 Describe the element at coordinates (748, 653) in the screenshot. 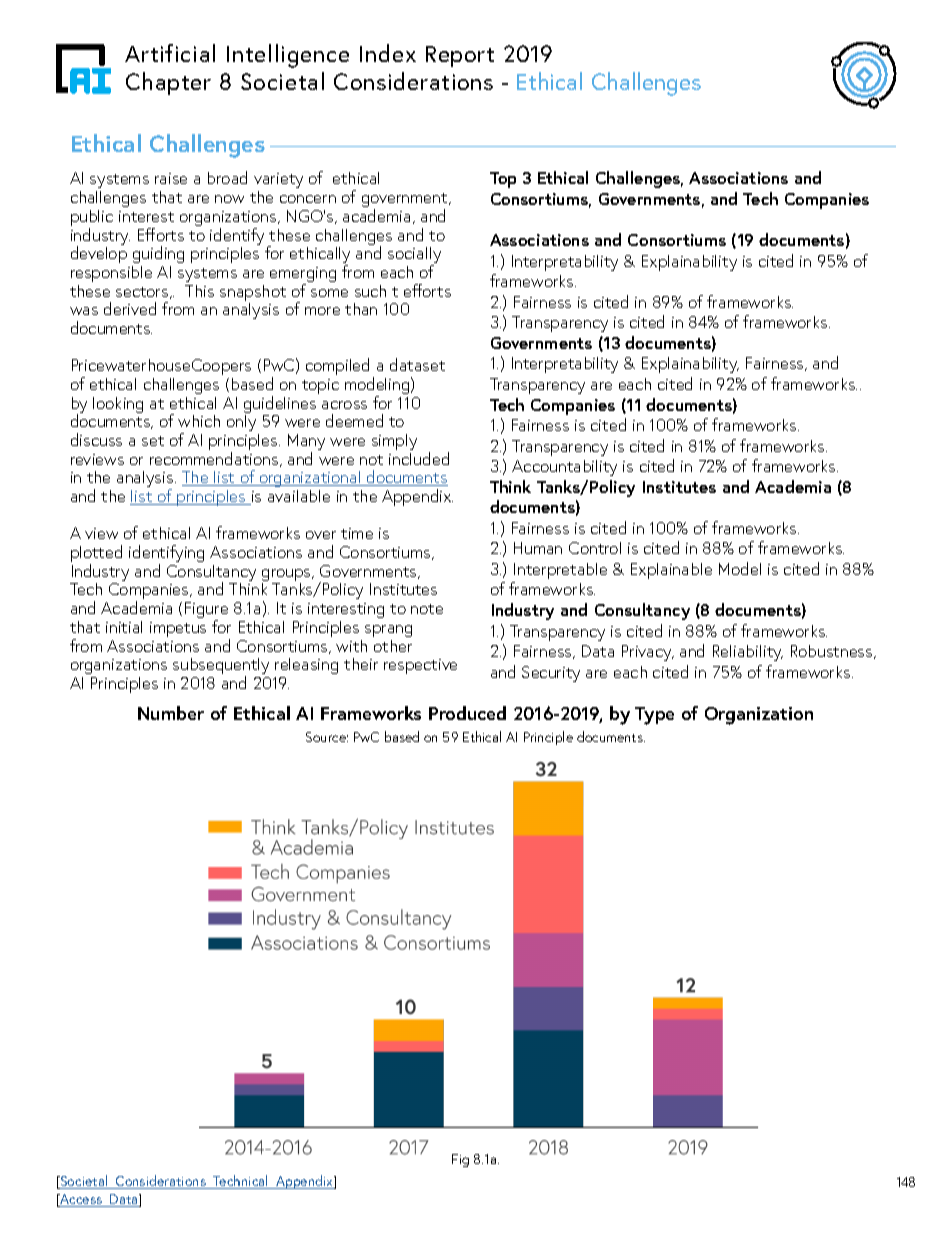

I see `Reliability` at that location.
